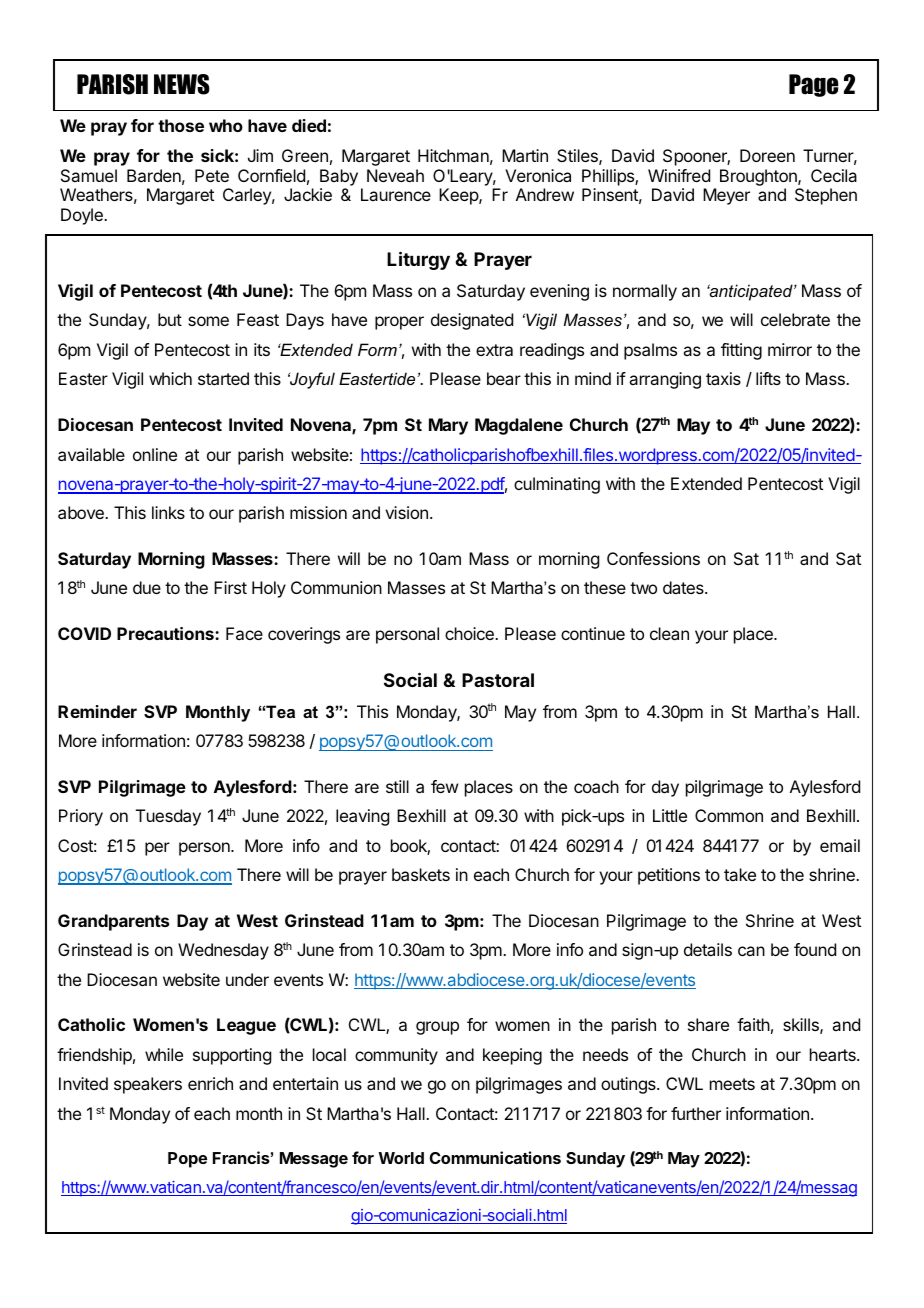 The height and width of the screenshot is (1308, 924). I want to click on choice, so click(470, 633).
